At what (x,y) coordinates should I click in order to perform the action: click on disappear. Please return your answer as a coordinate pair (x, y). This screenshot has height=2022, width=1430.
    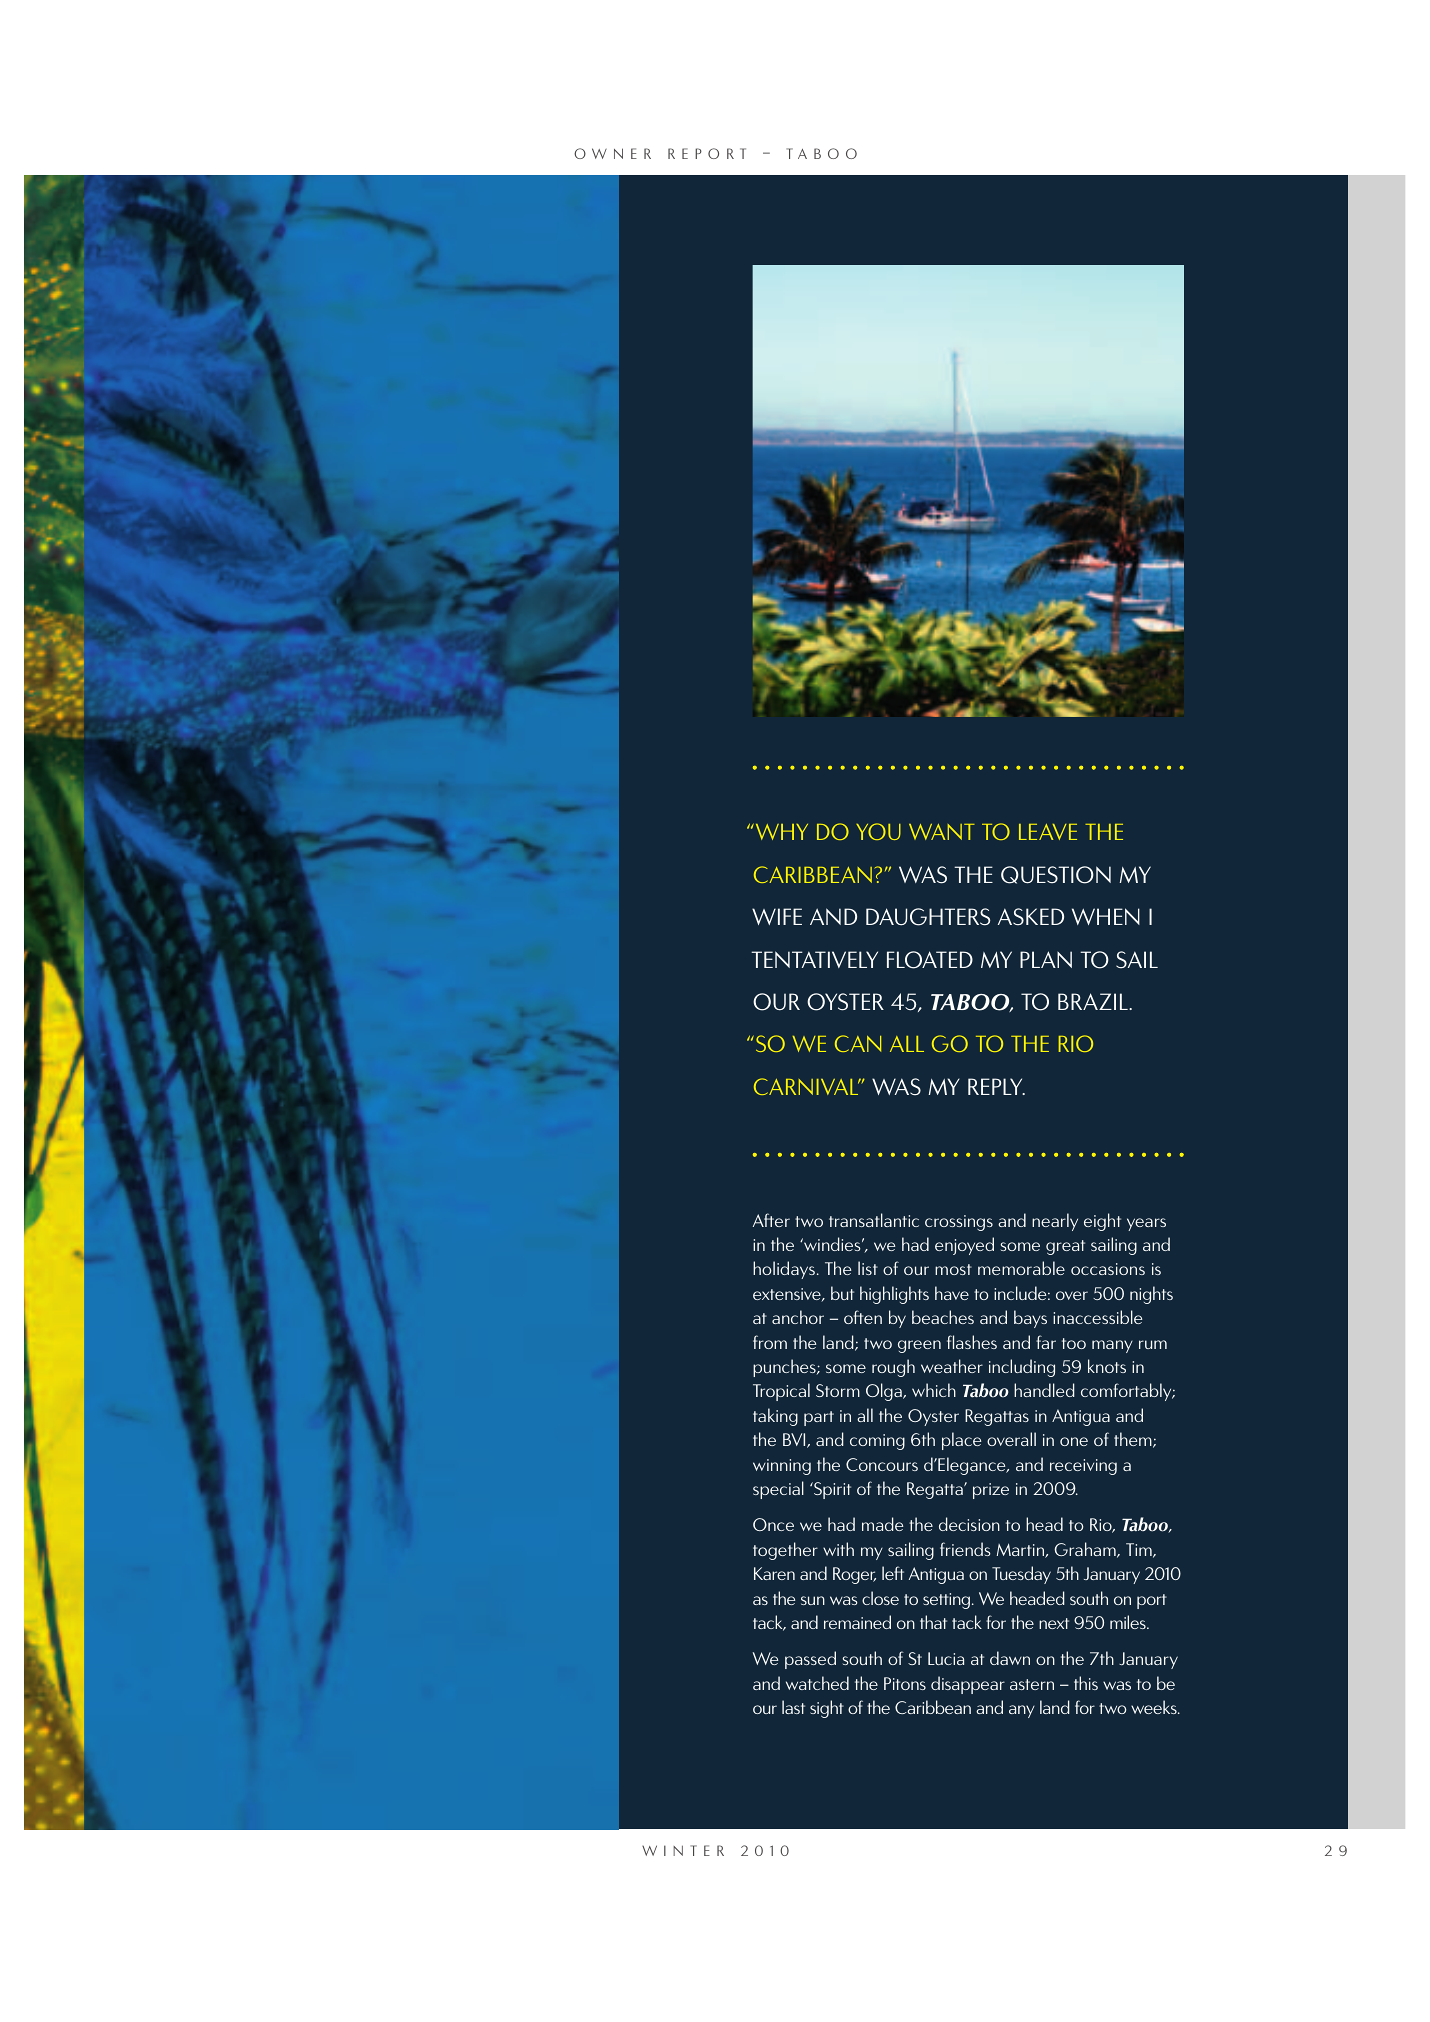
    Looking at the image, I should click on (968, 1685).
